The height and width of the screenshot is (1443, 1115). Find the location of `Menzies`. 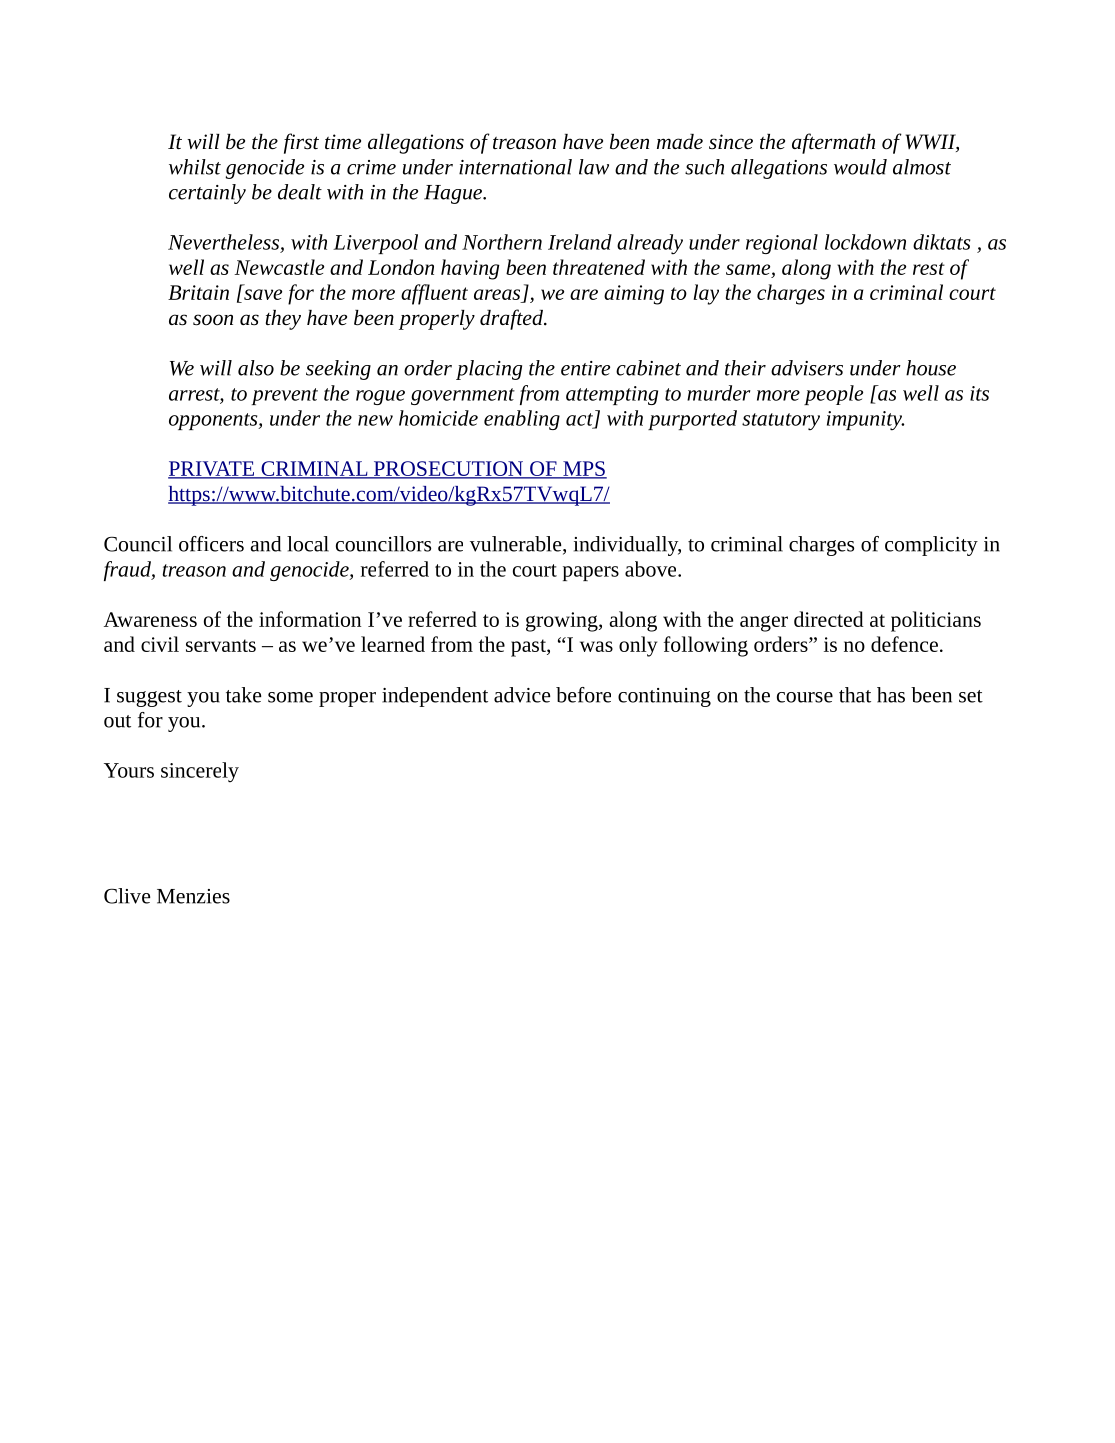

Menzies is located at coordinates (193, 896).
